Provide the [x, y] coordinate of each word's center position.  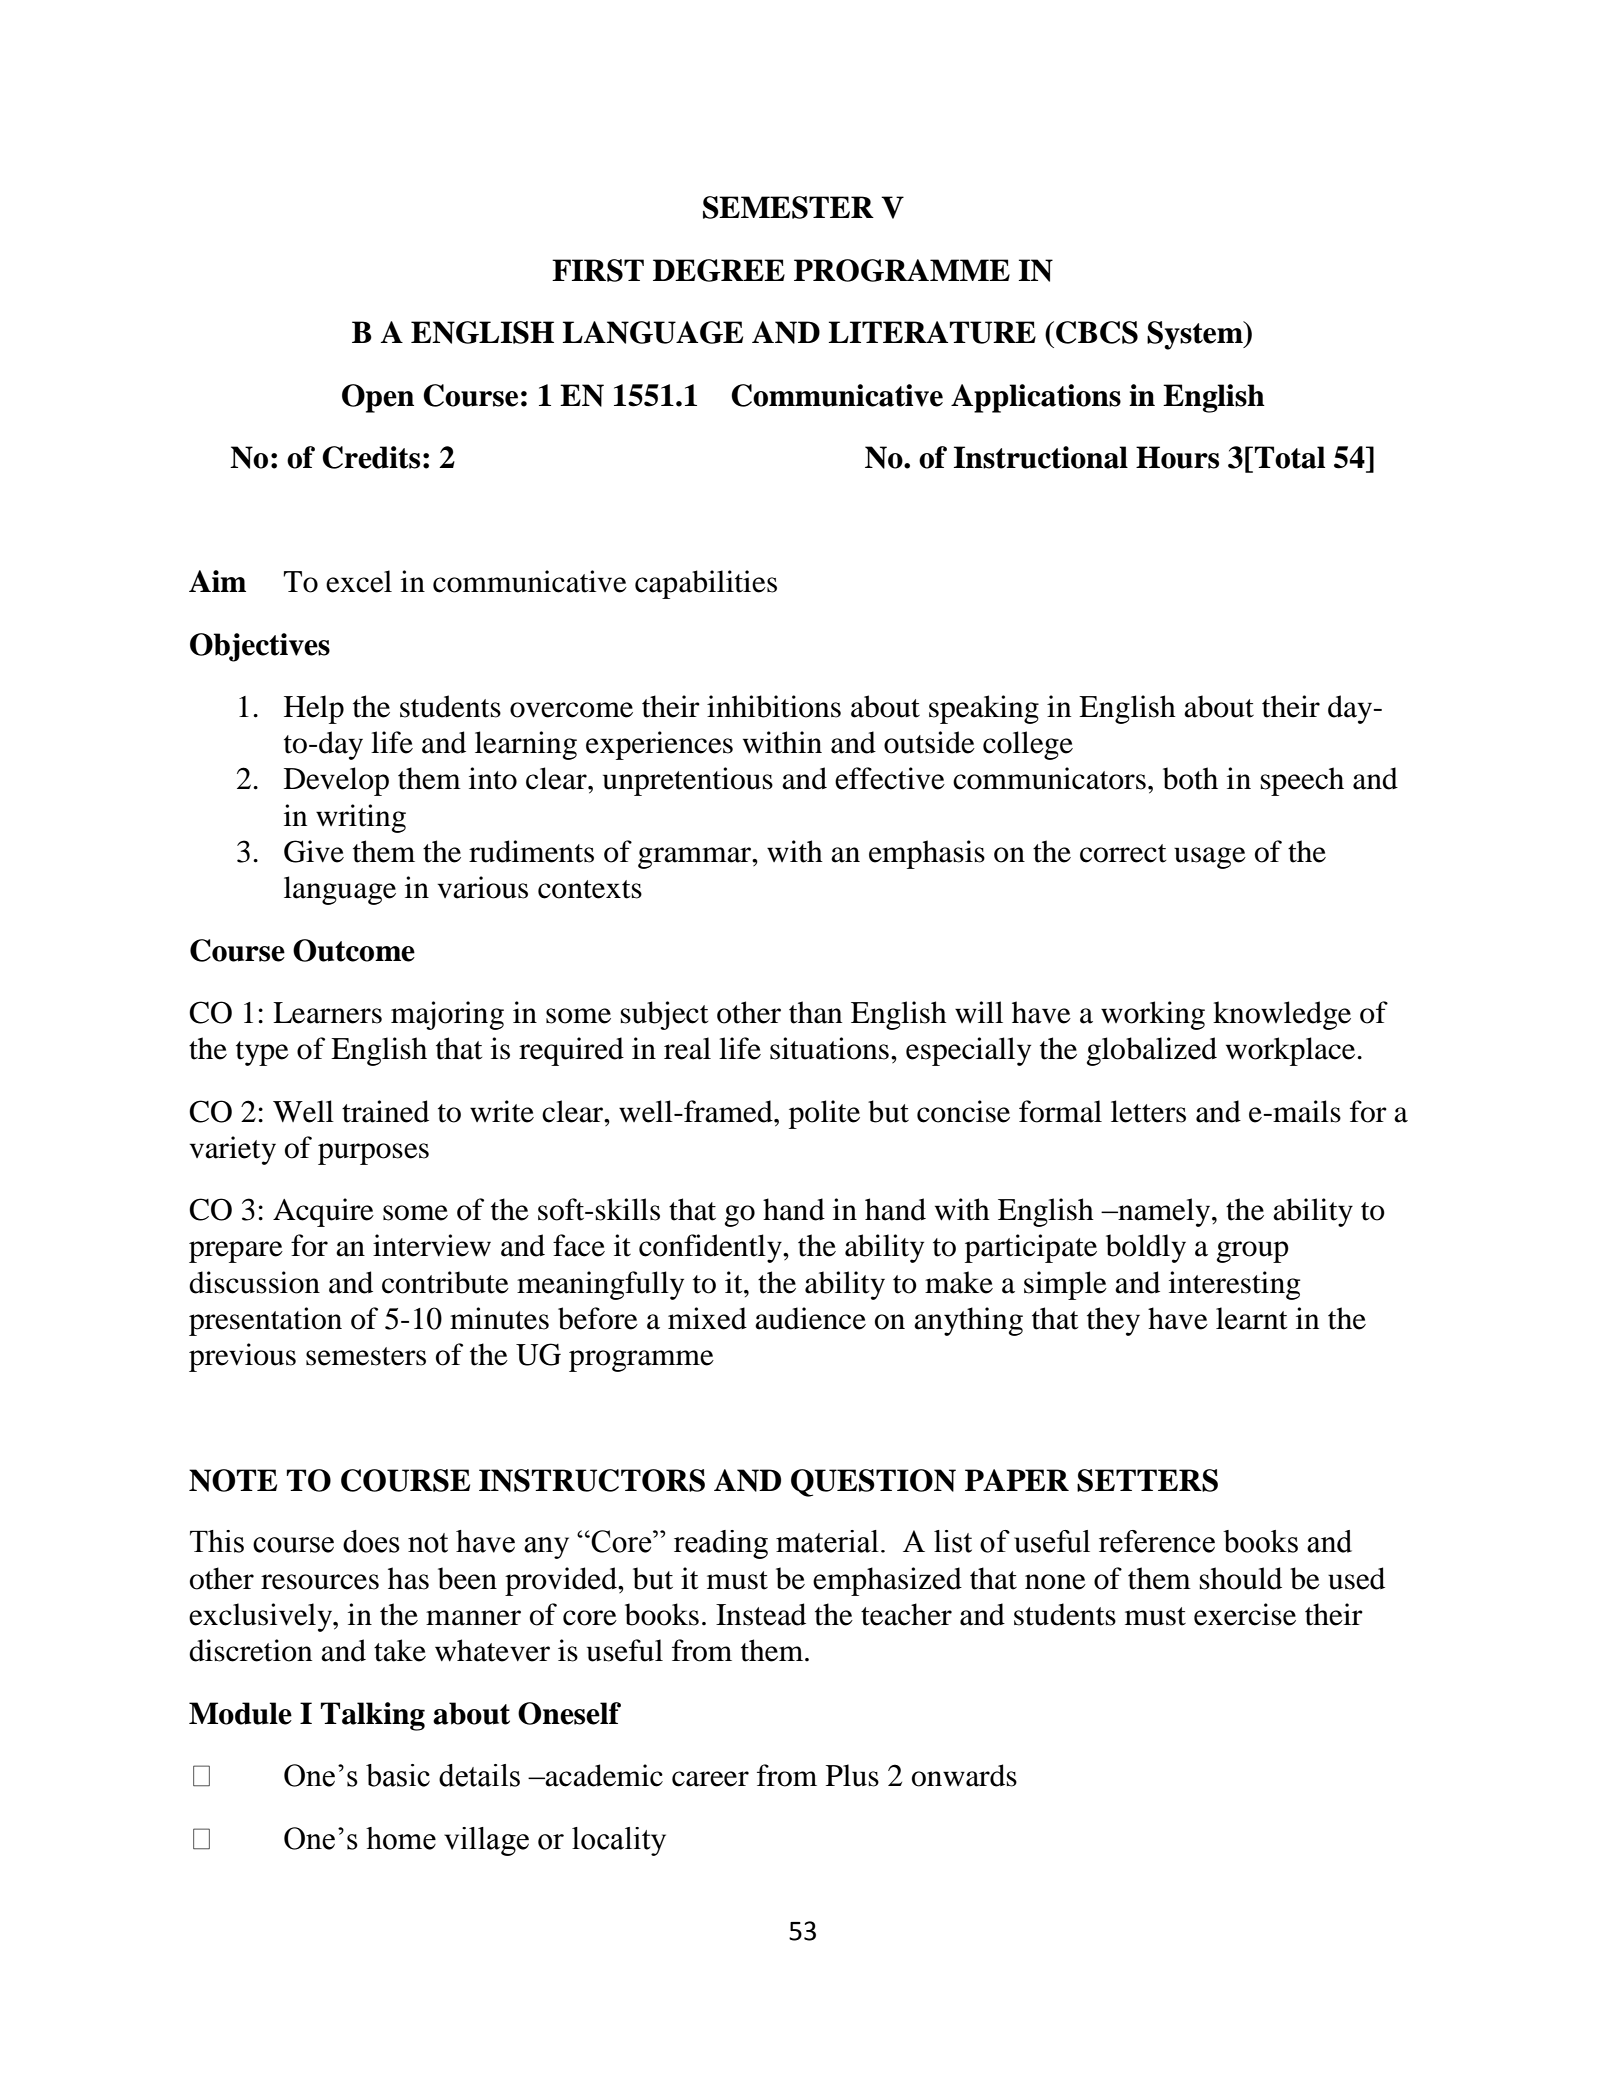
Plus [852, 1775]
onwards [964, 1775]
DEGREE [719, 270]
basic [398, 1775]
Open [378, 398]
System [1196, 335]
